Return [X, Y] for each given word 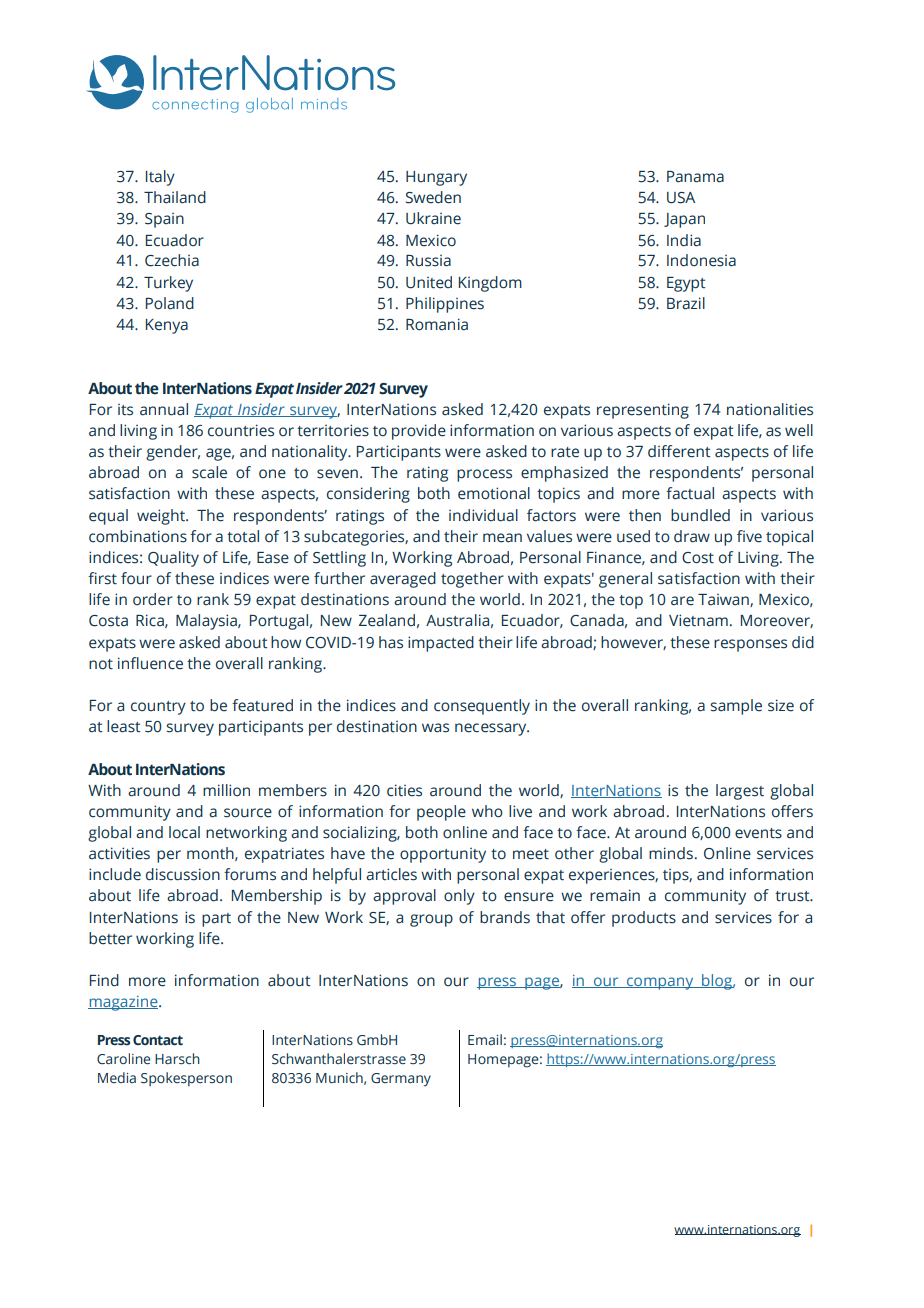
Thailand [175, 197]
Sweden [433, 197]
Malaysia [207, 622]
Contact [158, 1040]
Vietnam [698, 620]
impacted [441, 644]
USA [681, 198]
